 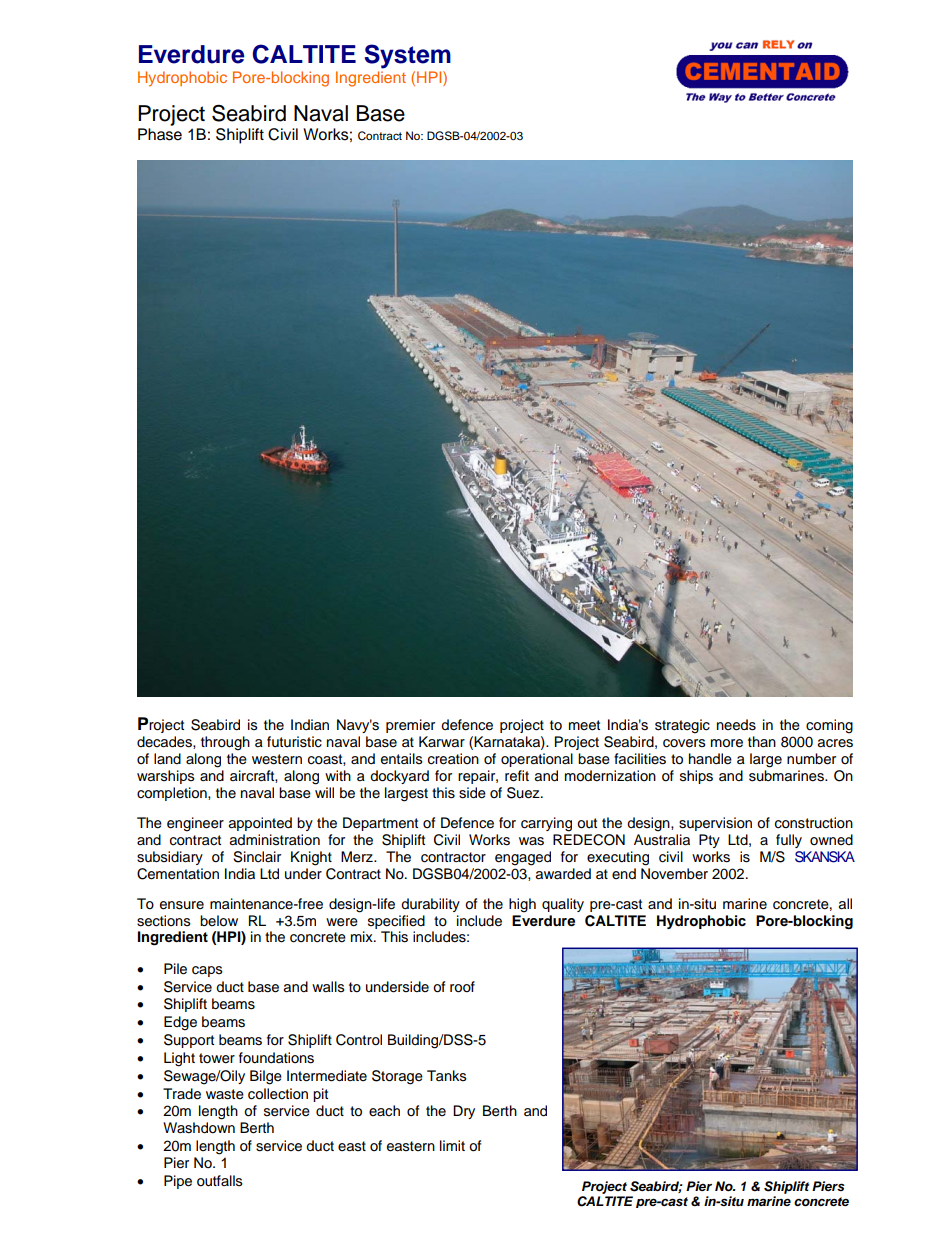 What do you see at coordinates (829, 726) in the image?
I see `coming` at bounding box center [829, 726].
